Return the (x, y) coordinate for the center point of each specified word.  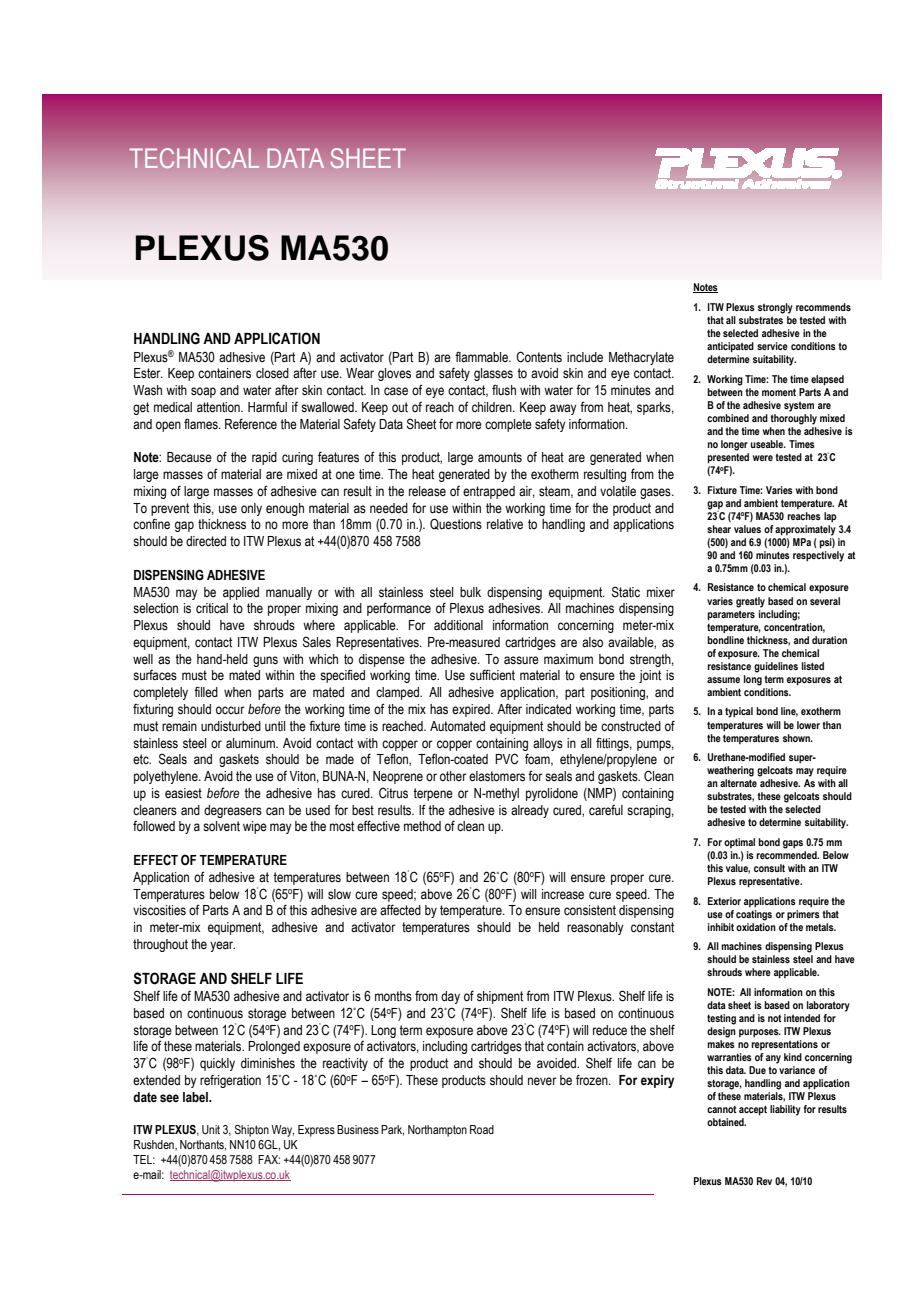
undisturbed (231, 726)
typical (739, 712)
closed (272, 373)
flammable (483, 356)
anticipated (730, 347)
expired (472, 710)
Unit (211, 1129)
